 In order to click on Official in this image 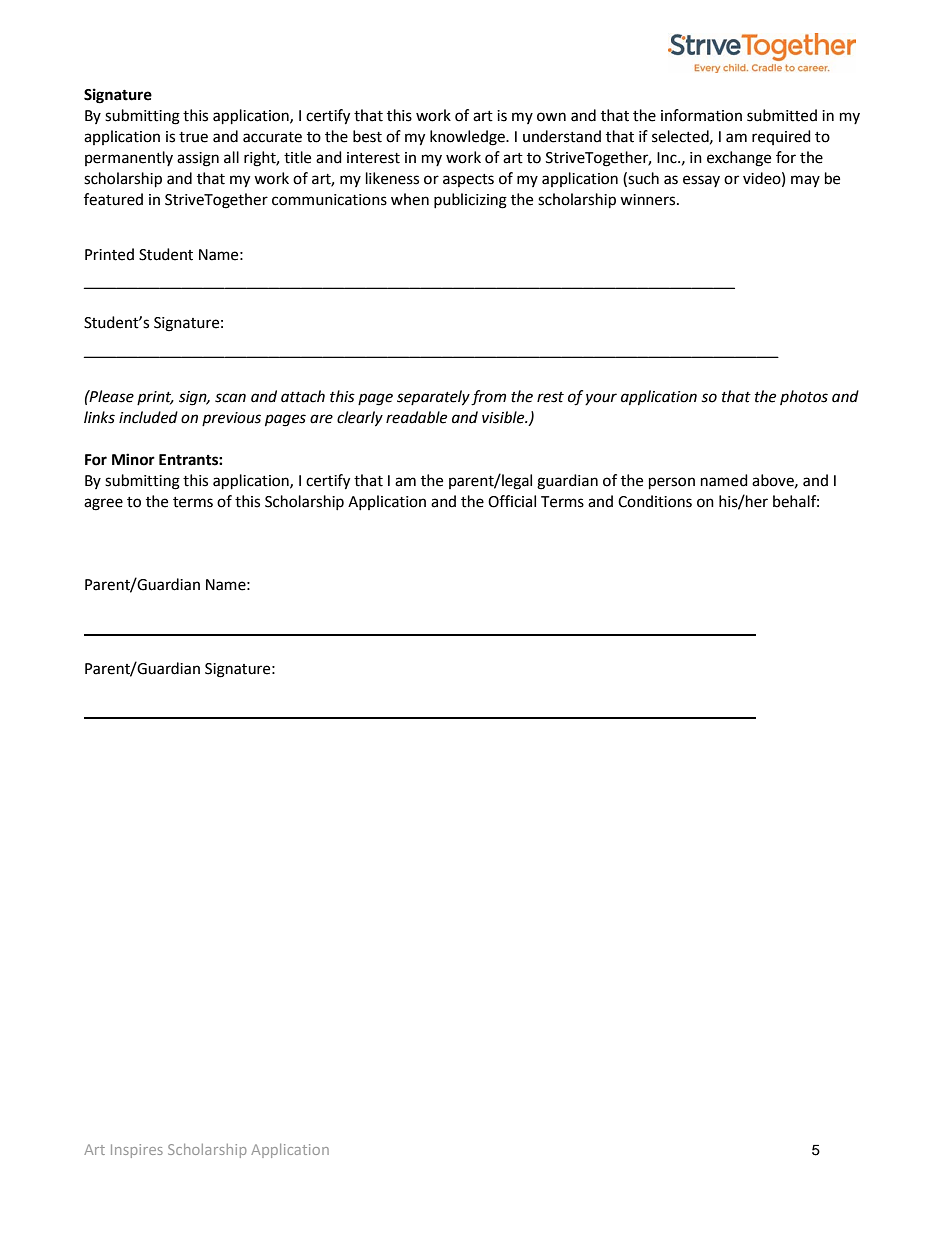, I will do `click(512, 501)`.
